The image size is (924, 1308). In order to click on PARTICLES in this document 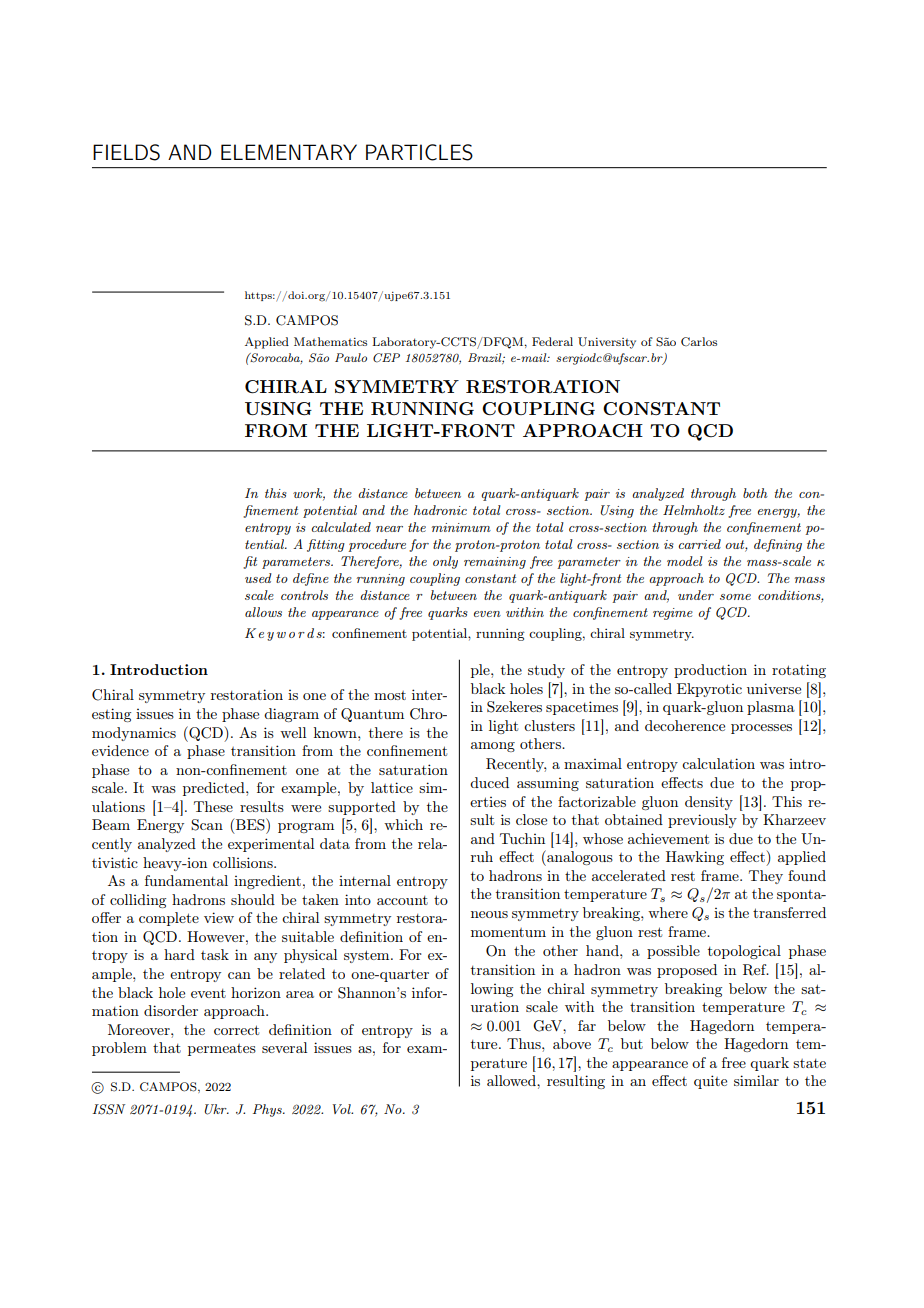, I will do `click(419, 152)`.
